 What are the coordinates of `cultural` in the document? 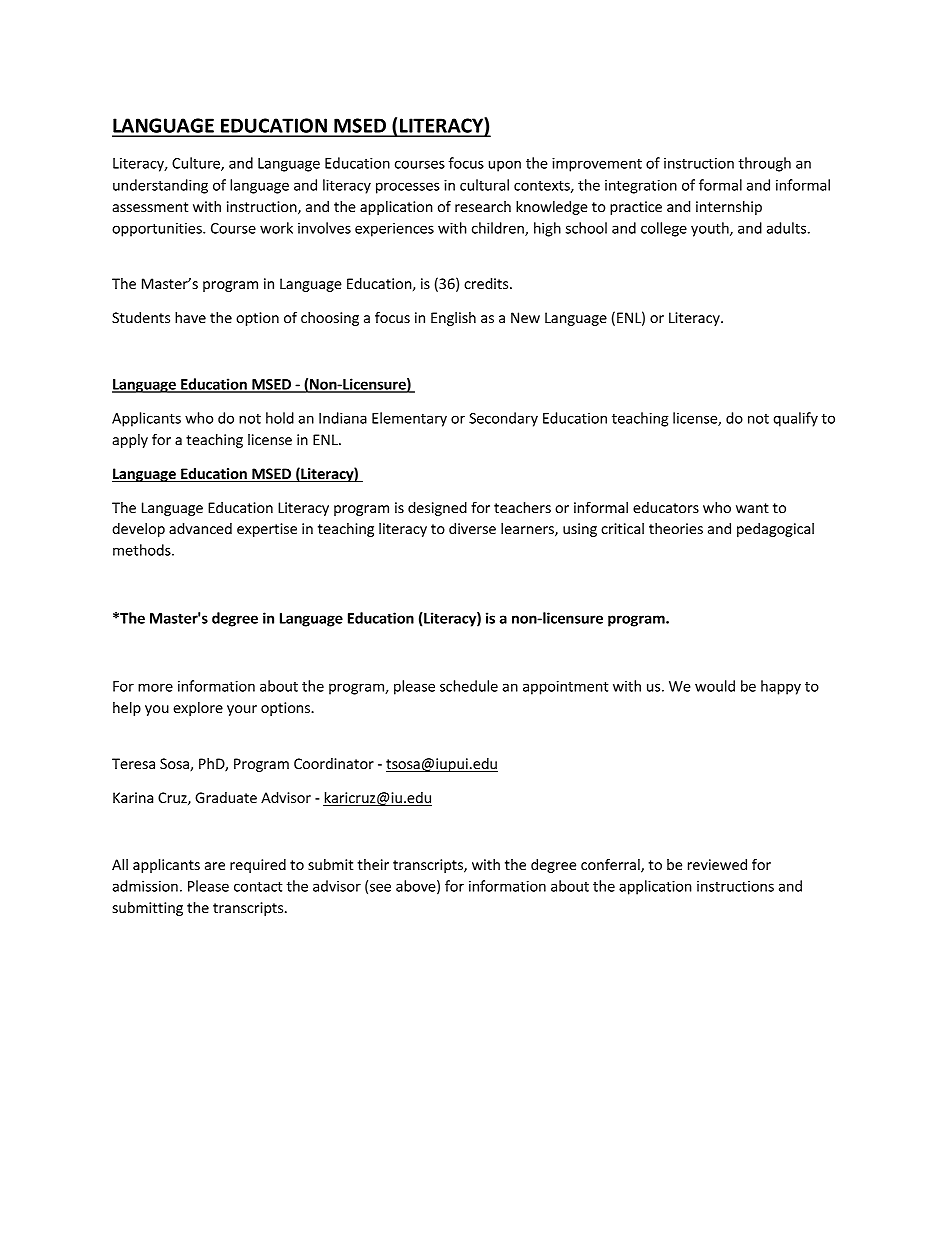 It's located at (484, 185).
